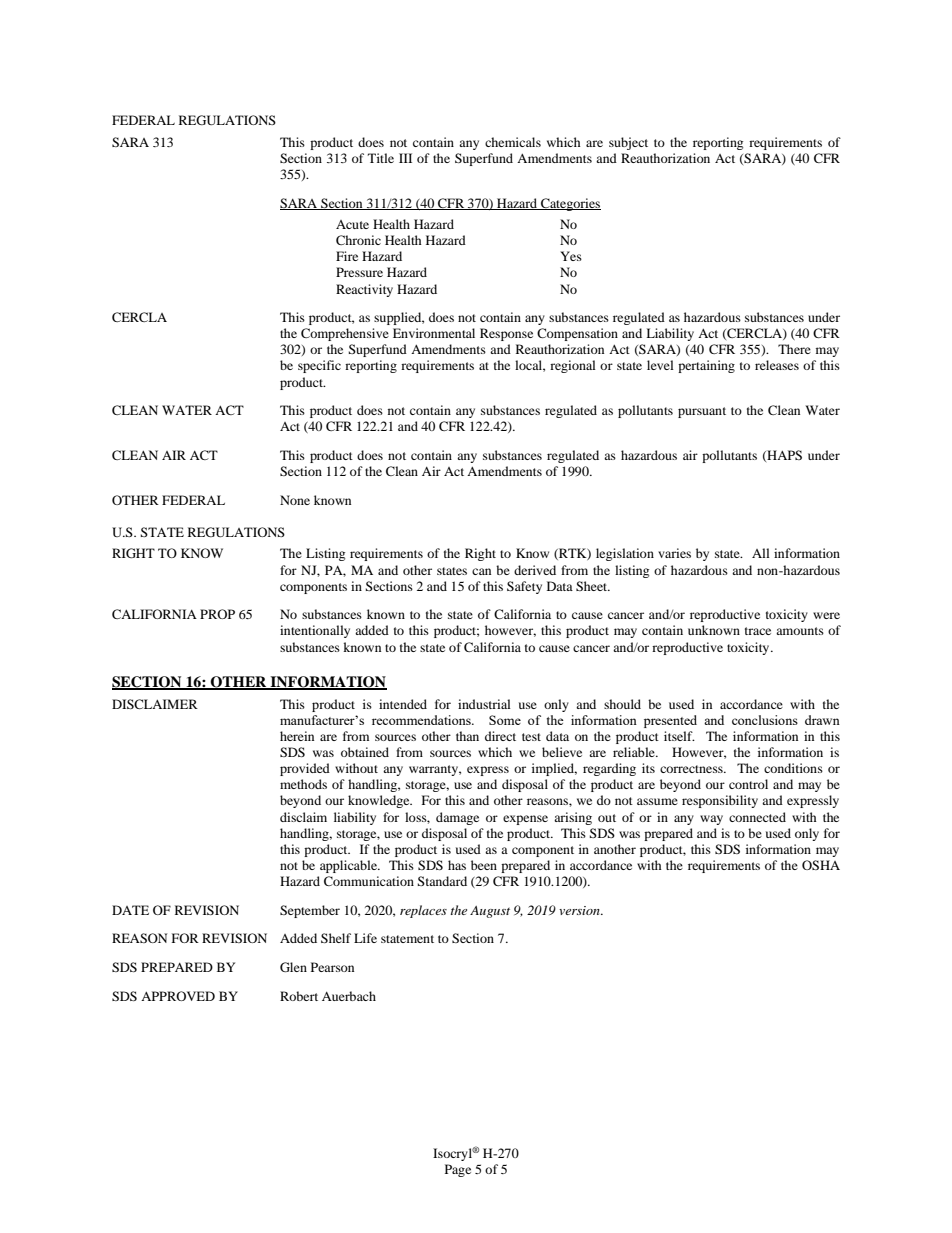 The height and width of the screenshot is (1233, 952). Describe the element at coordinates (319, 366) in the screenshot. I see `specific` at that location.
